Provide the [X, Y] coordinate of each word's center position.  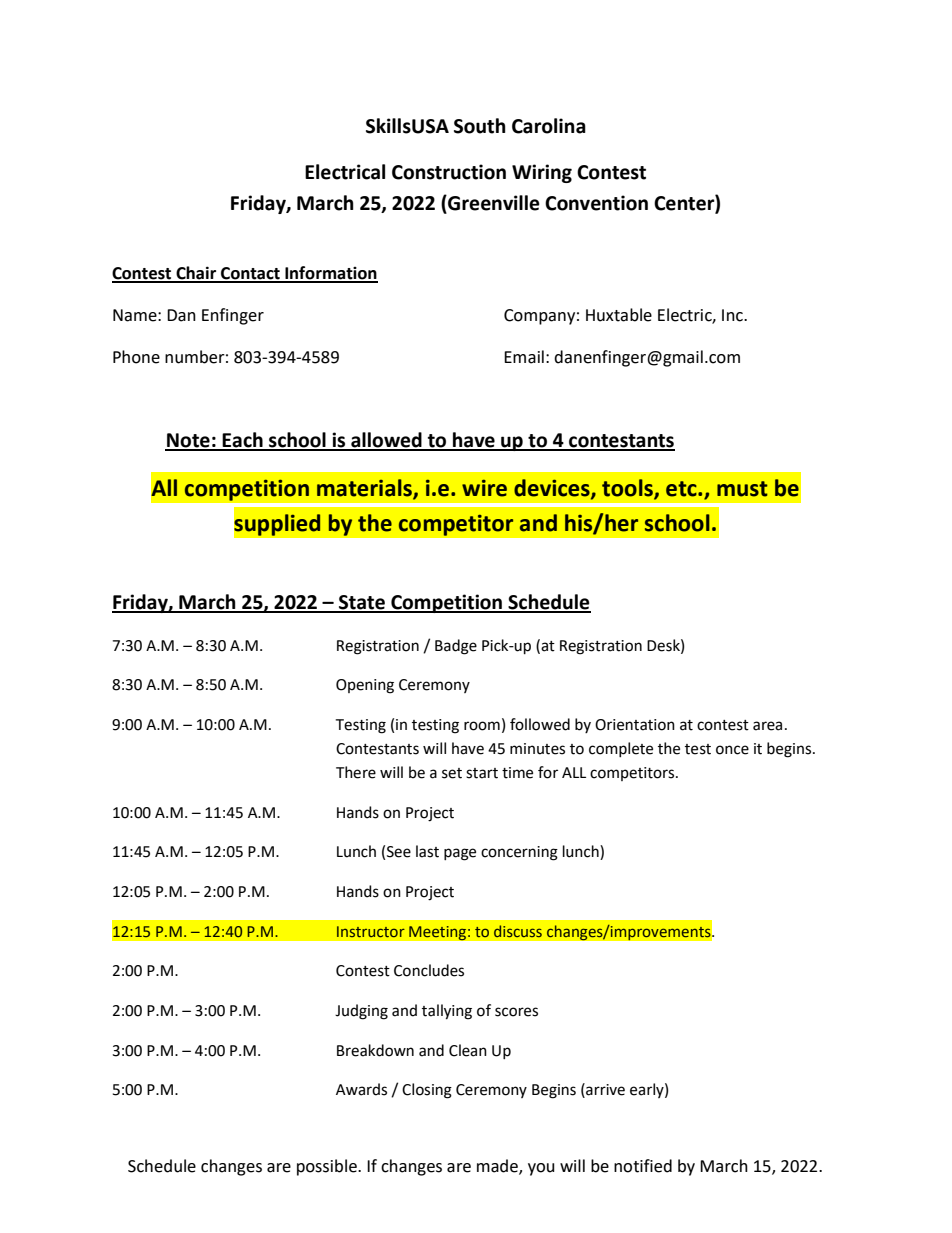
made [498, 1167]
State [362, 603]
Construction [449, 172]
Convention [596, 203]
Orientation [635, 725]
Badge [456, 647]
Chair [196, 274]
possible [328, 1167]
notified [643, 1166]
